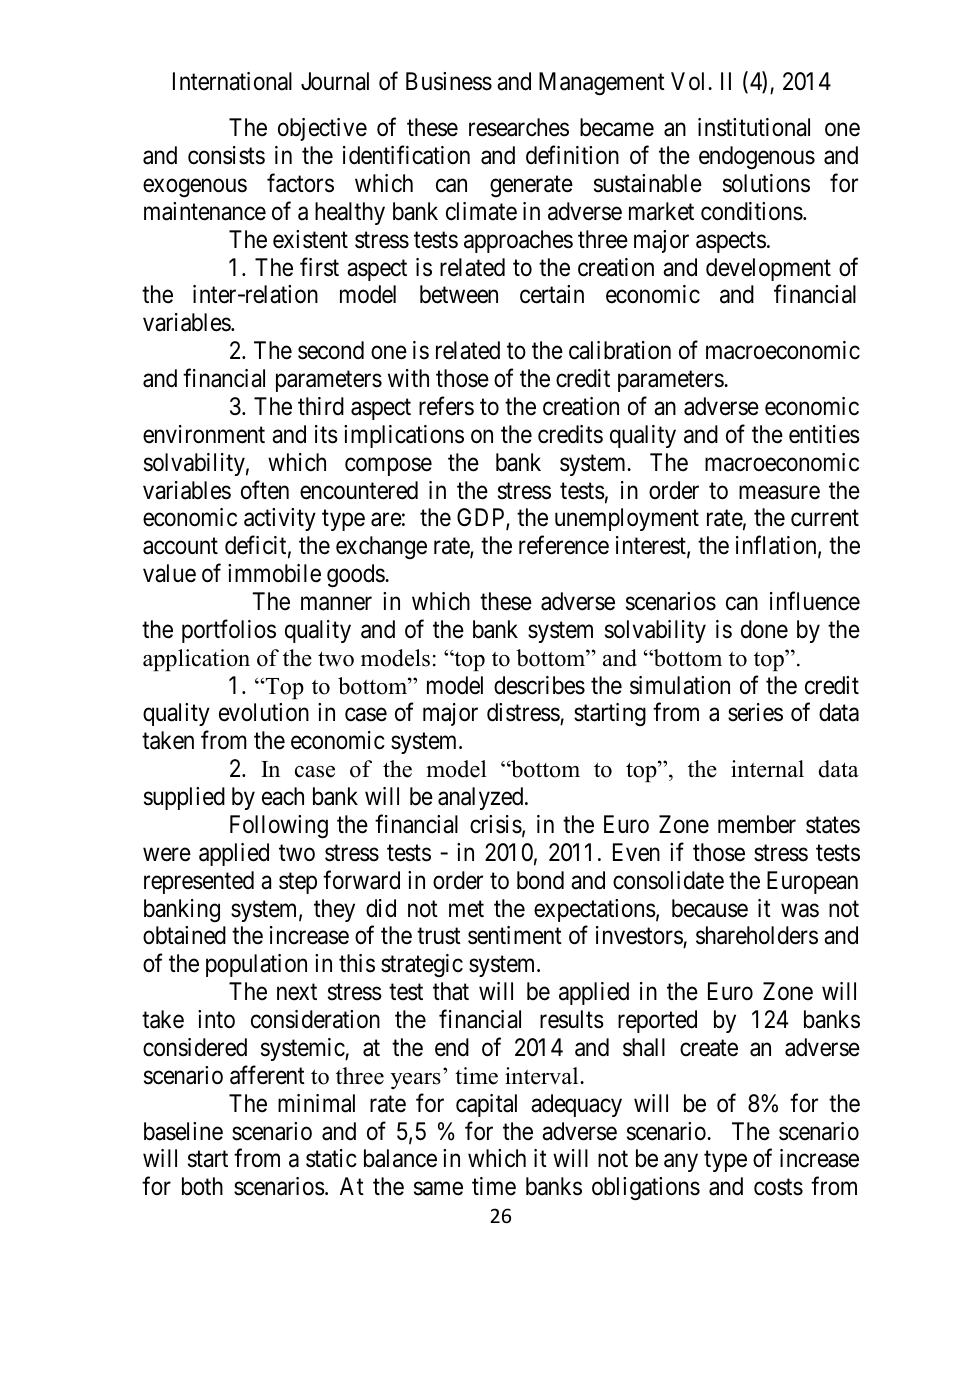  Describe the element at coordinates (322, 129) in the screenshot. I see `objective` at that location.
